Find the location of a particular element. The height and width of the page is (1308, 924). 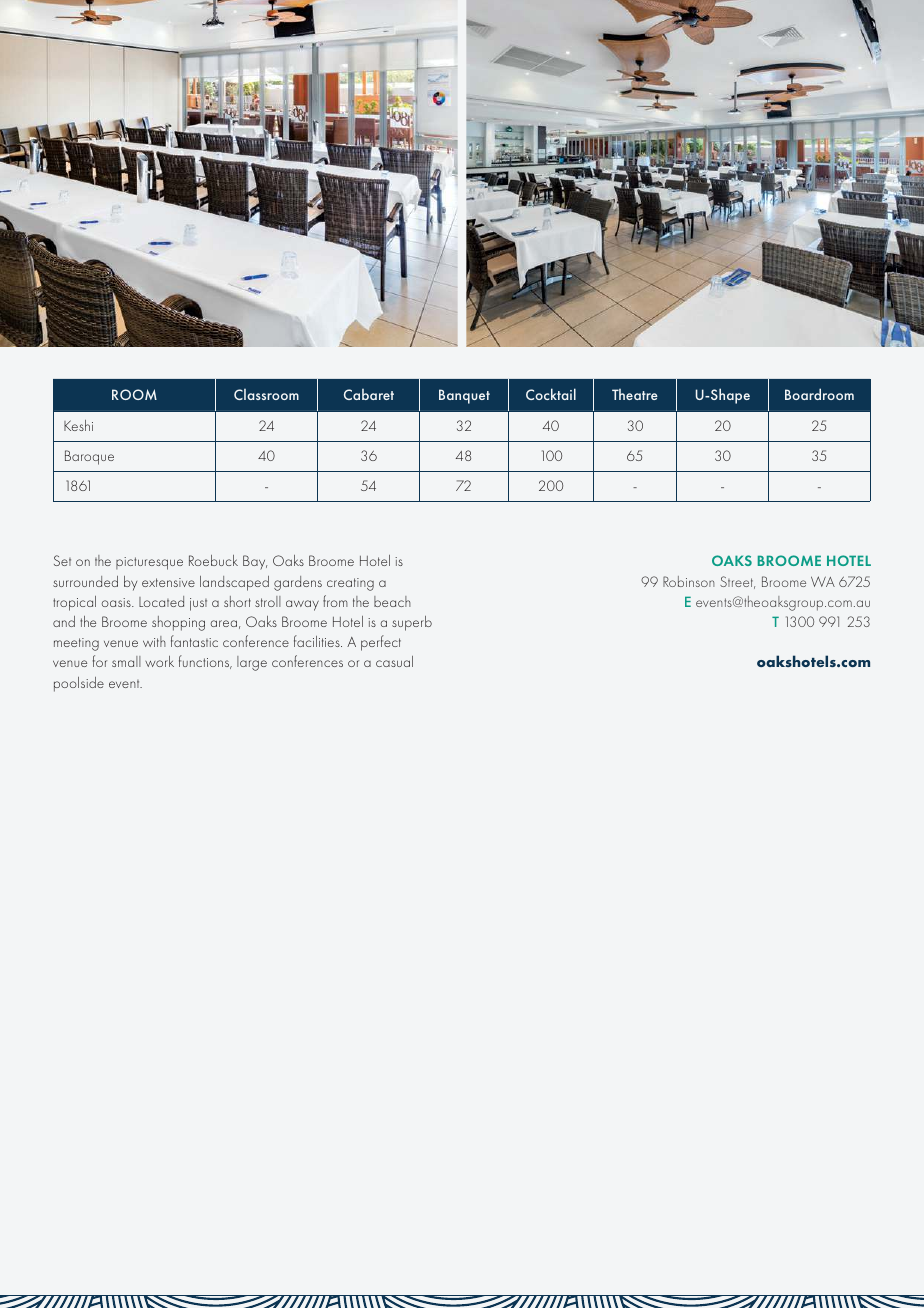

perfect is located at coordinates (381, 643).
